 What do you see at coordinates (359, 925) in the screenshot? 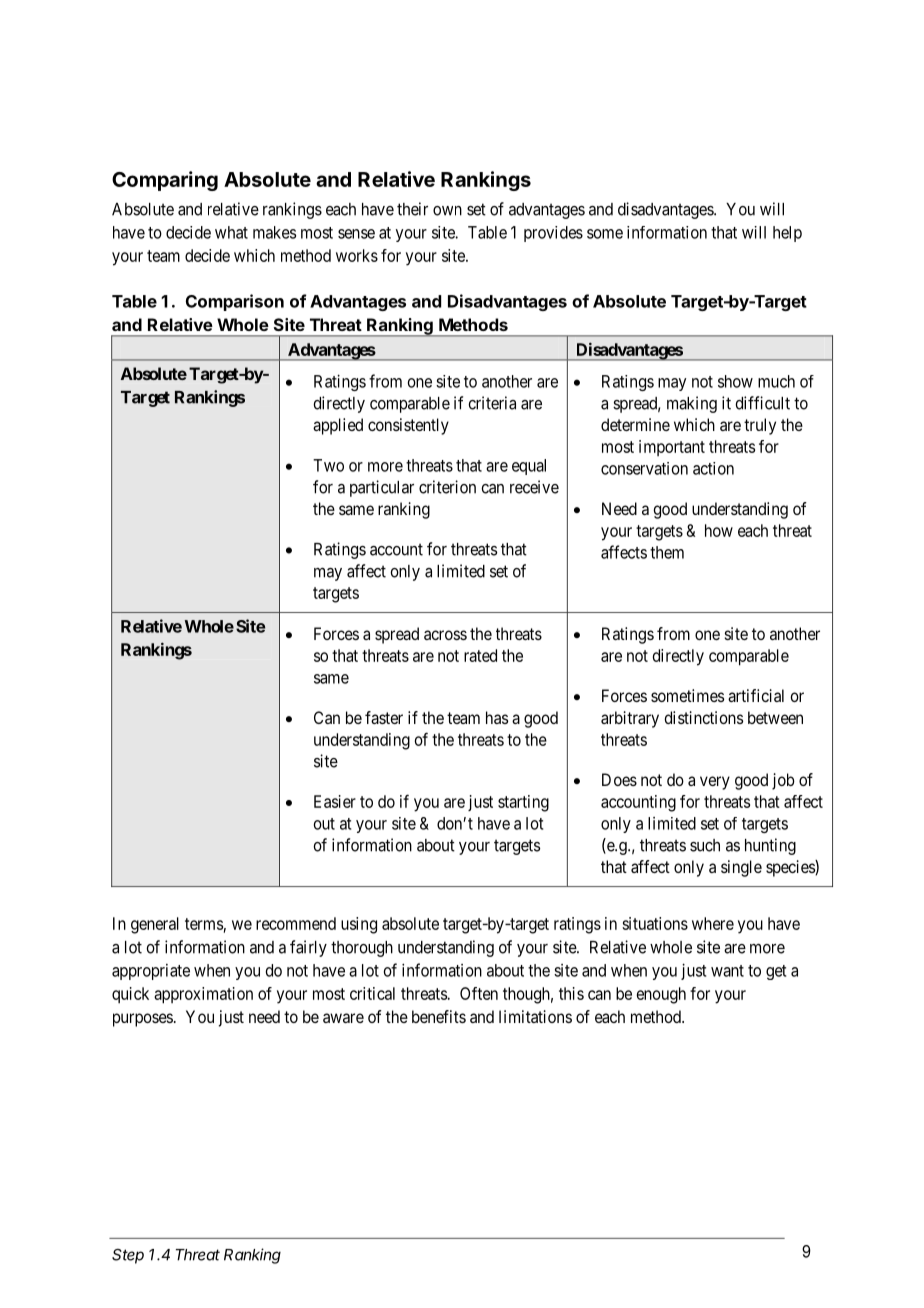
I see `using` at bounding box center [359, 925].
